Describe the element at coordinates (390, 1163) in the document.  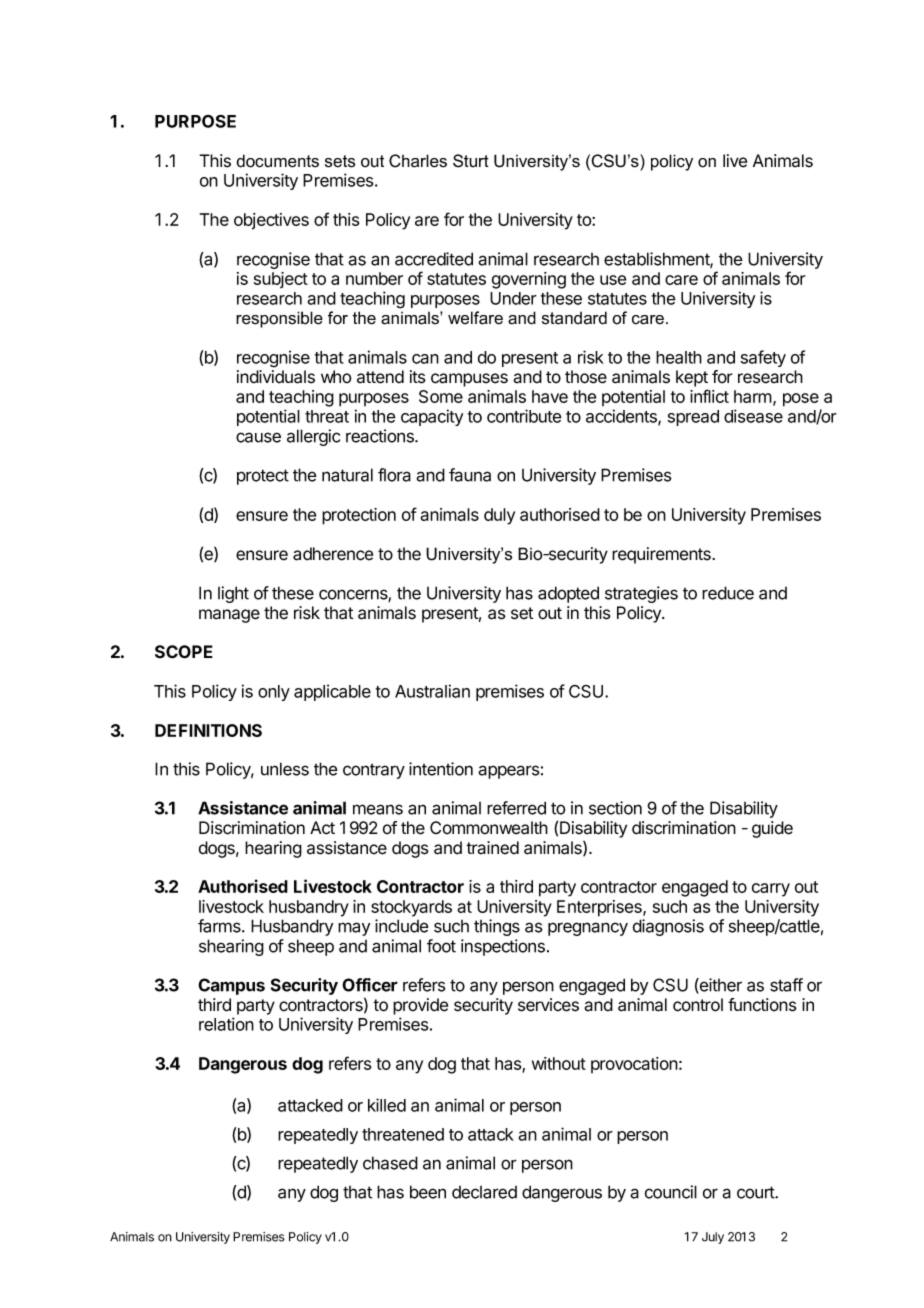
I see `chased` at that location.
